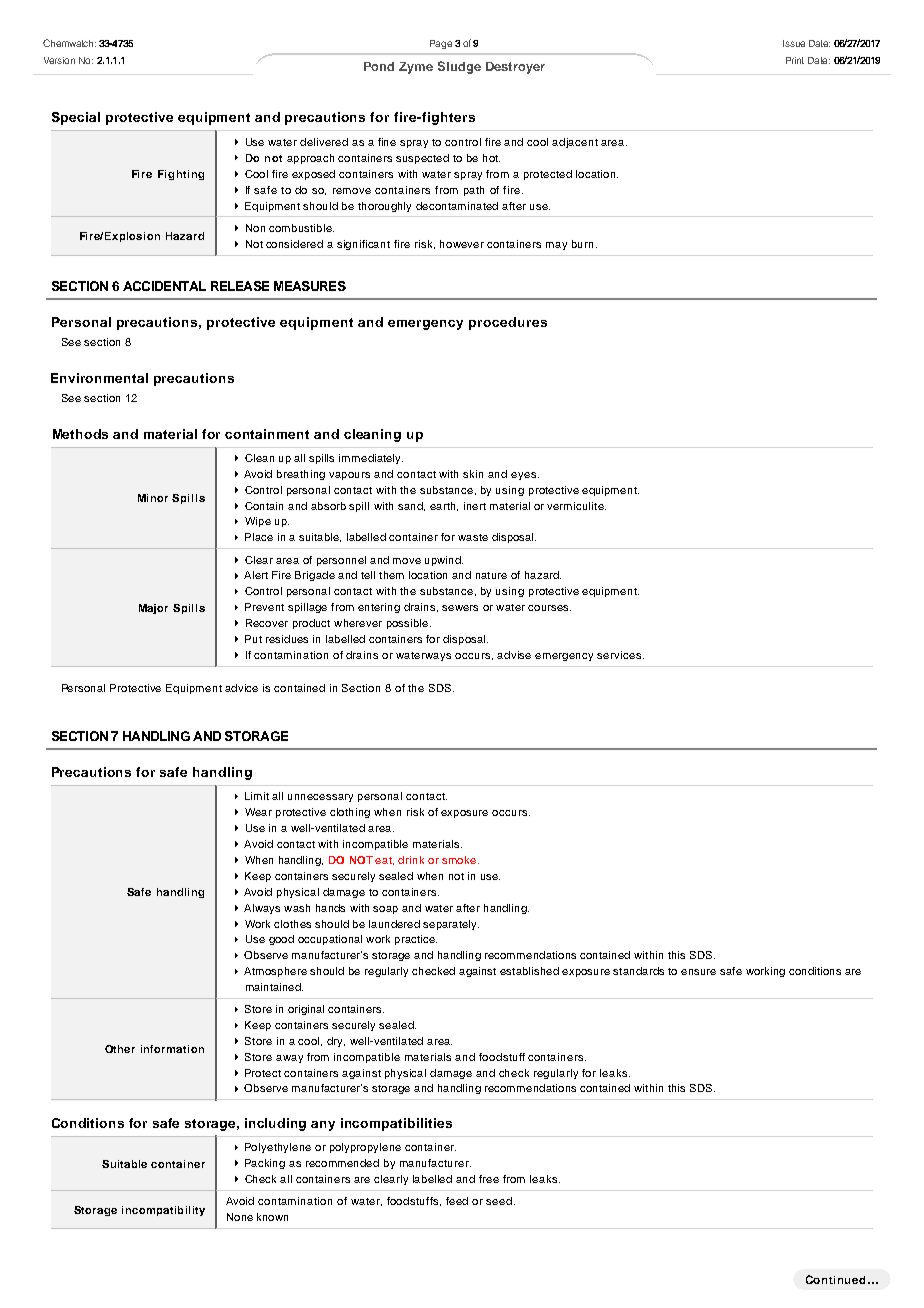  I want to click on Print, so click(795, 60).
